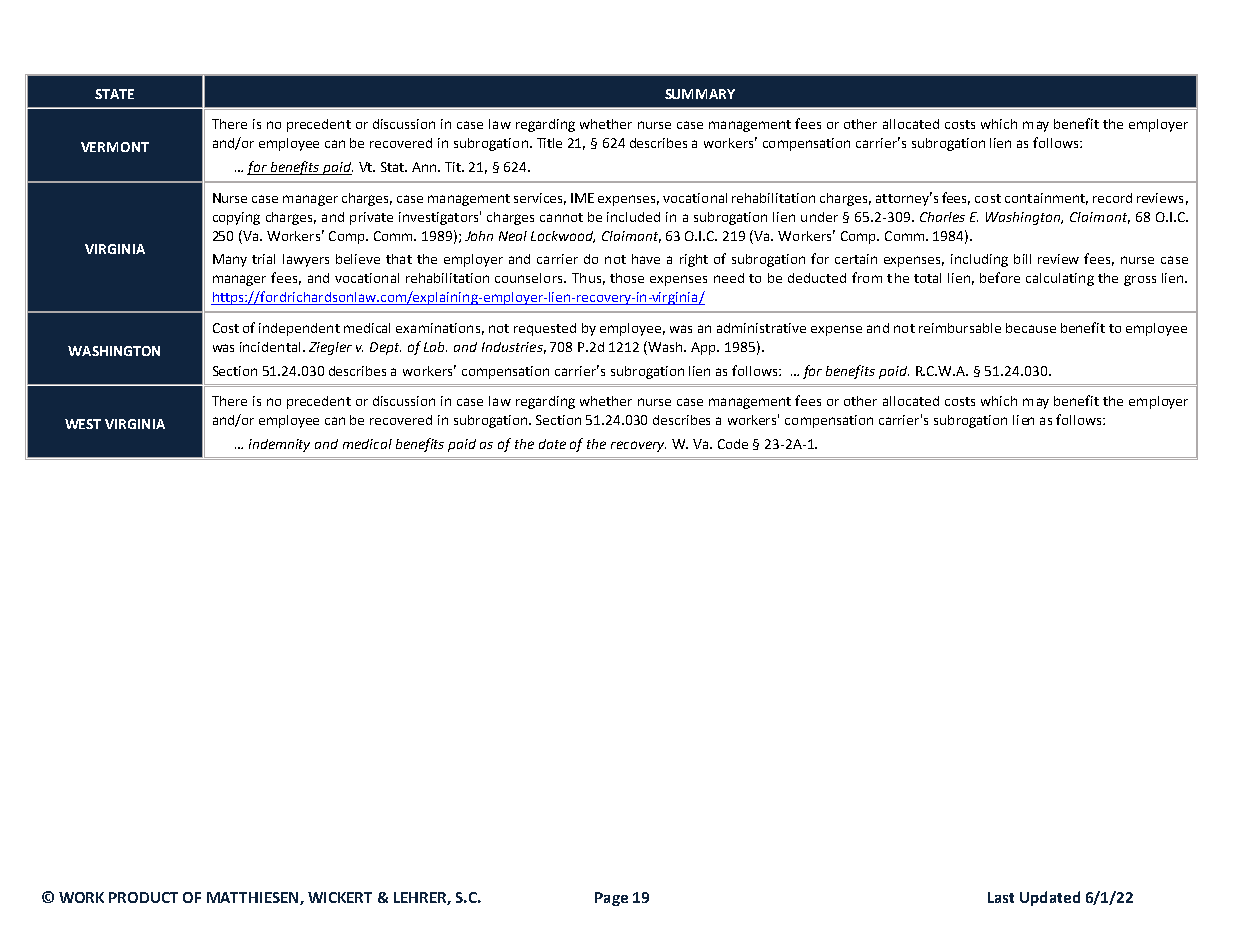 The image size is (1233, 952). What do you see at coordinates (1001, 897) in the page?
I see `Last` at bounding box center [1001, 897].
